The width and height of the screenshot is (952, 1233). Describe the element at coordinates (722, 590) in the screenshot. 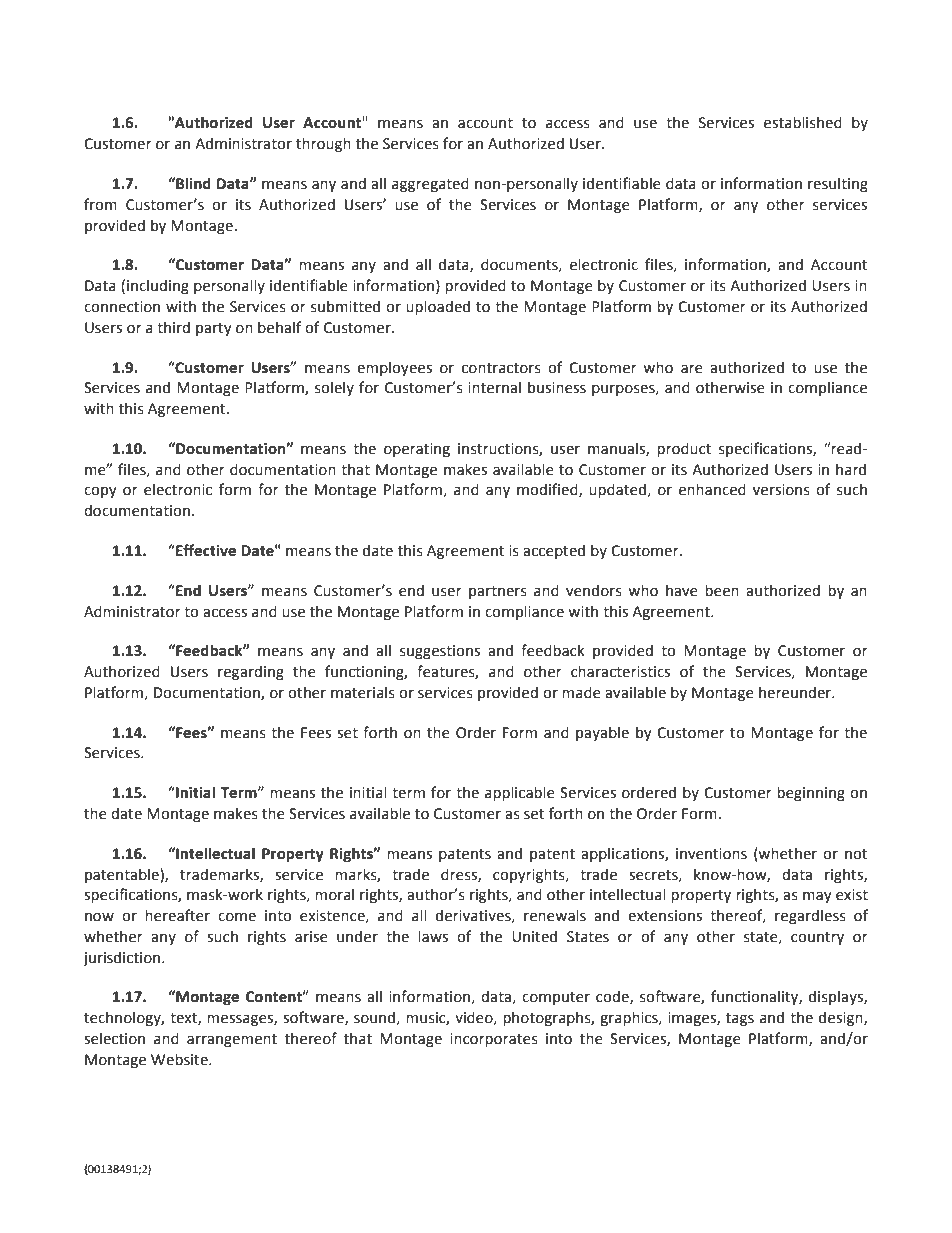

I see `been` at that location.
